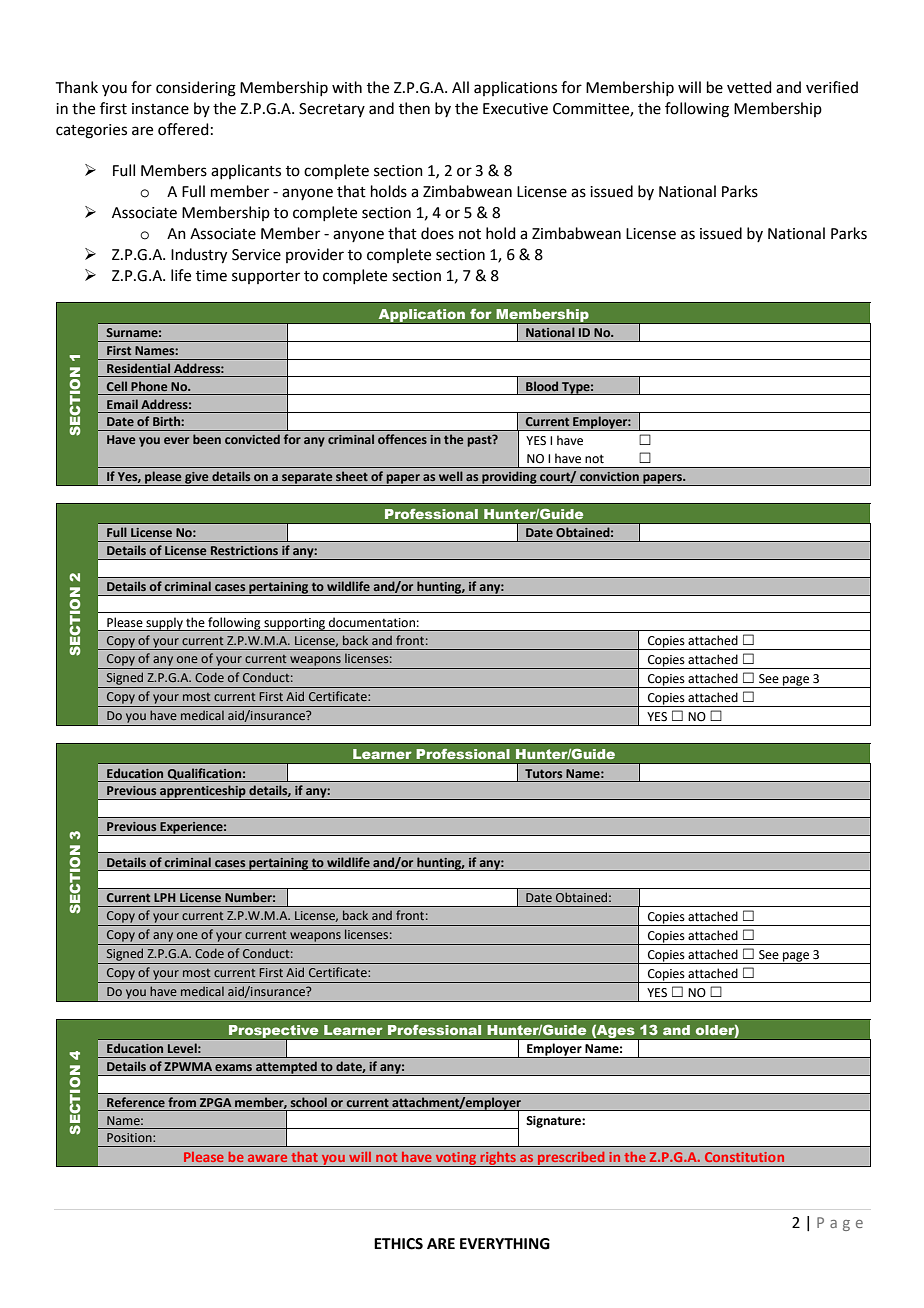 Image resolution: width=924 pixels, height=1308 pixels. Describe the element at coordinates (244, 550) in the screenshot. I see `Restrictions` at that location.
